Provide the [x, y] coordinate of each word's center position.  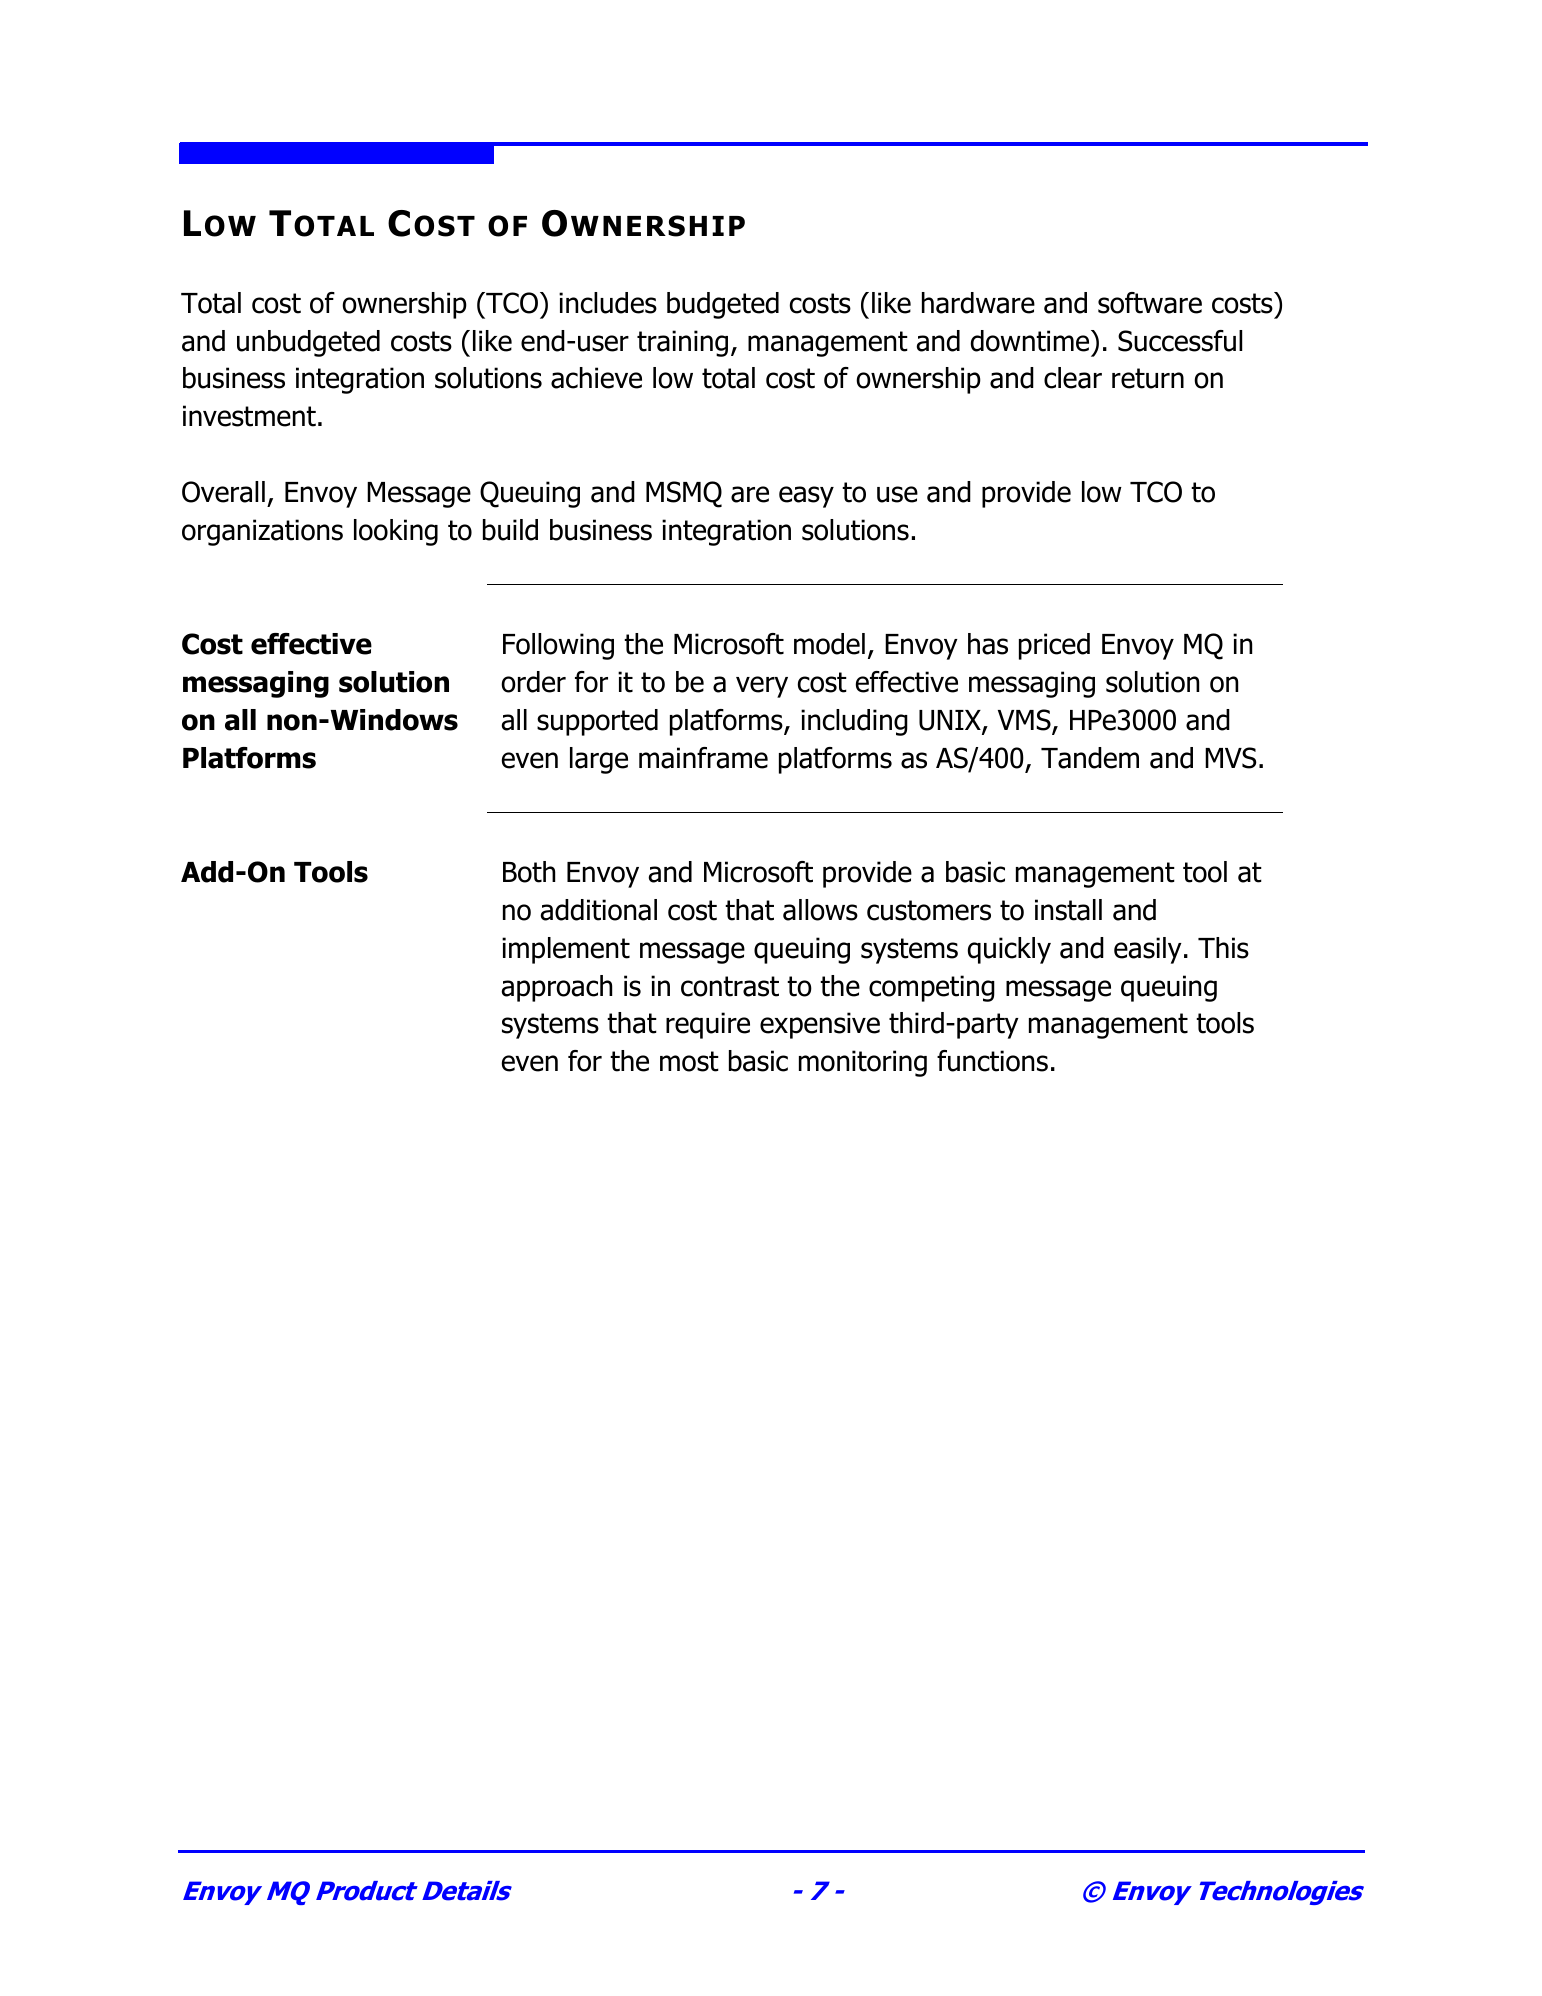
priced [1054, 646]
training [682, 343]
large [599, 760]
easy [806, 497]
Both [529, 872]
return [1148, 378]
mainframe [703, 758]
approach [556, 988]
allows [820, 910]
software [1150, 303]
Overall [223, 492]
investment [249, 416]
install [1068, 910]
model [829, 644]
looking [396, 532]
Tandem [1090, 758]
